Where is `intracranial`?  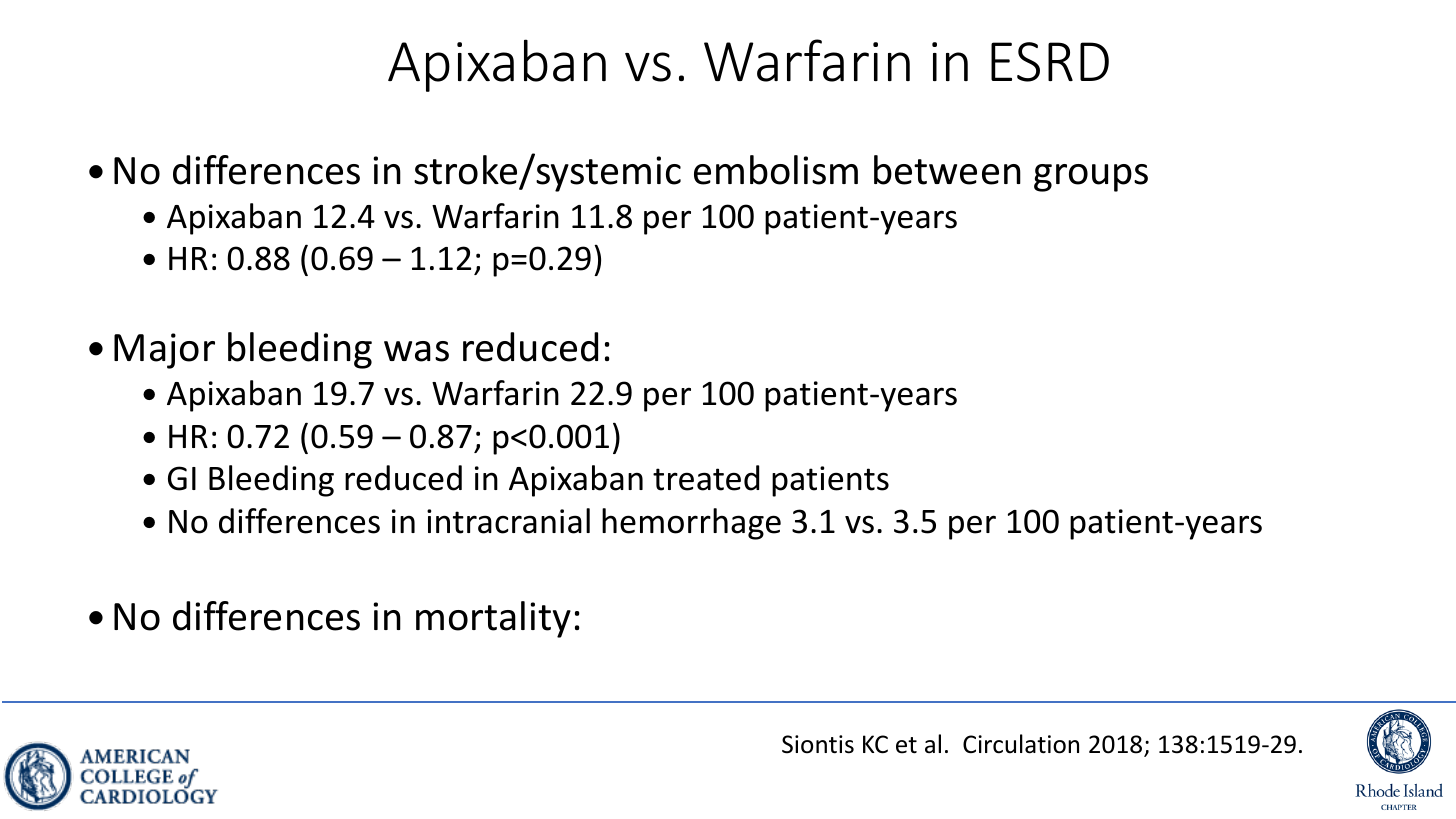 intracranial is located at coordinates (508, 521).
